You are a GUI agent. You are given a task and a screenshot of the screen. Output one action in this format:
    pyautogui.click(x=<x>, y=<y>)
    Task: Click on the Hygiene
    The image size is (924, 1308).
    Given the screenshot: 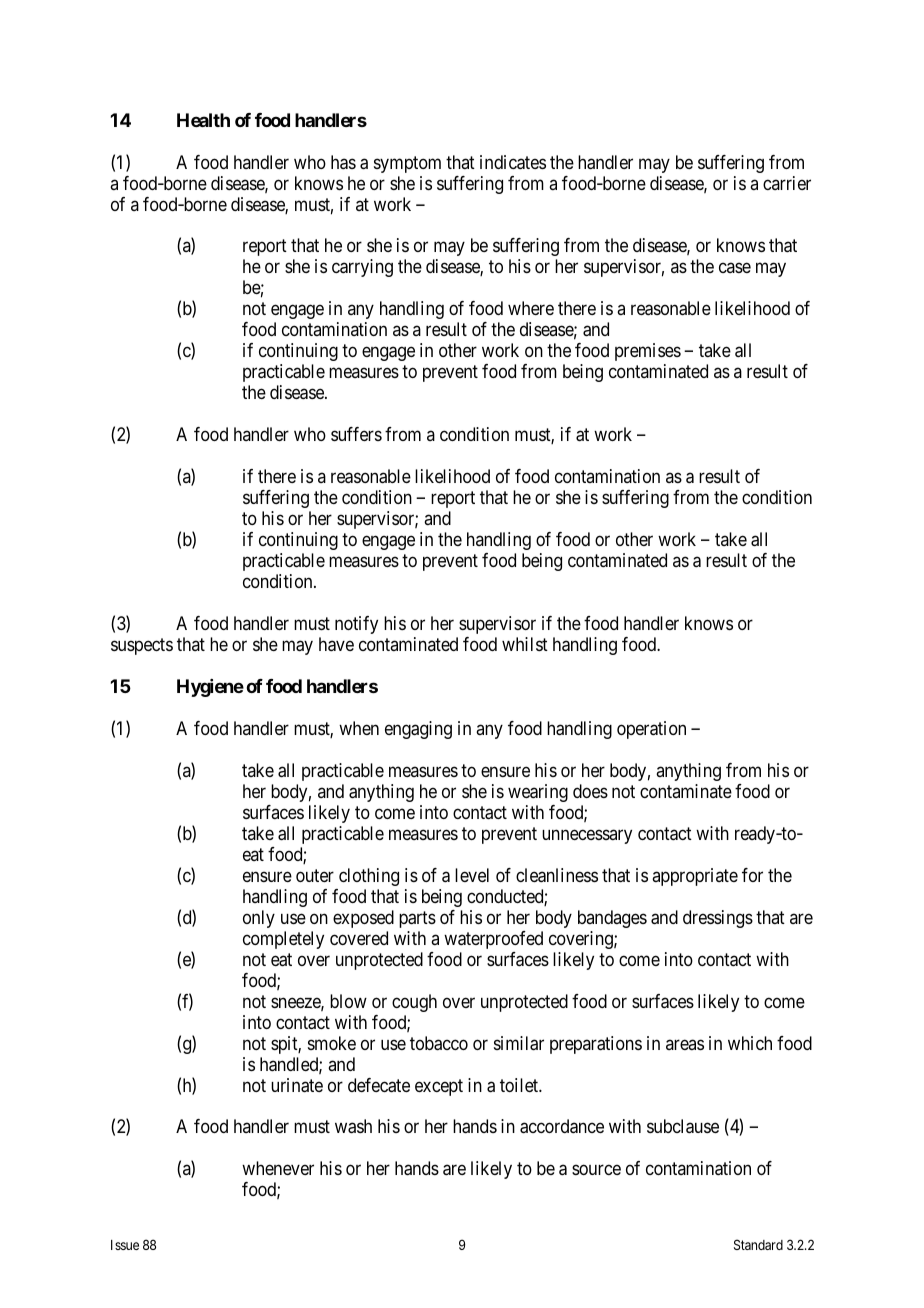 What is the action you would take?
    pyautogui.click(x=210, y=688)
